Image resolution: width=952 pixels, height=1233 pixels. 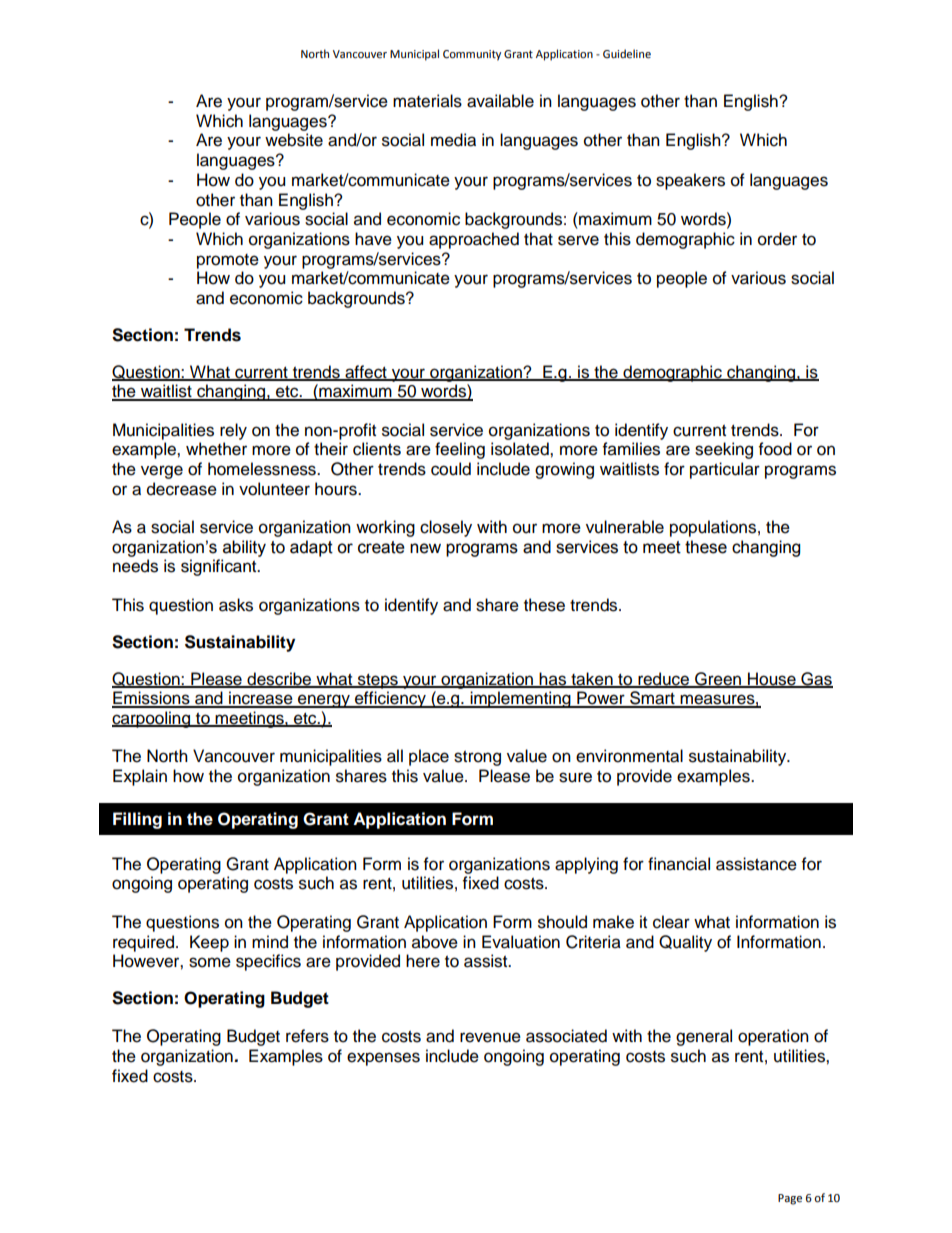 I want to click on strong, so click(x=477, y=758).
